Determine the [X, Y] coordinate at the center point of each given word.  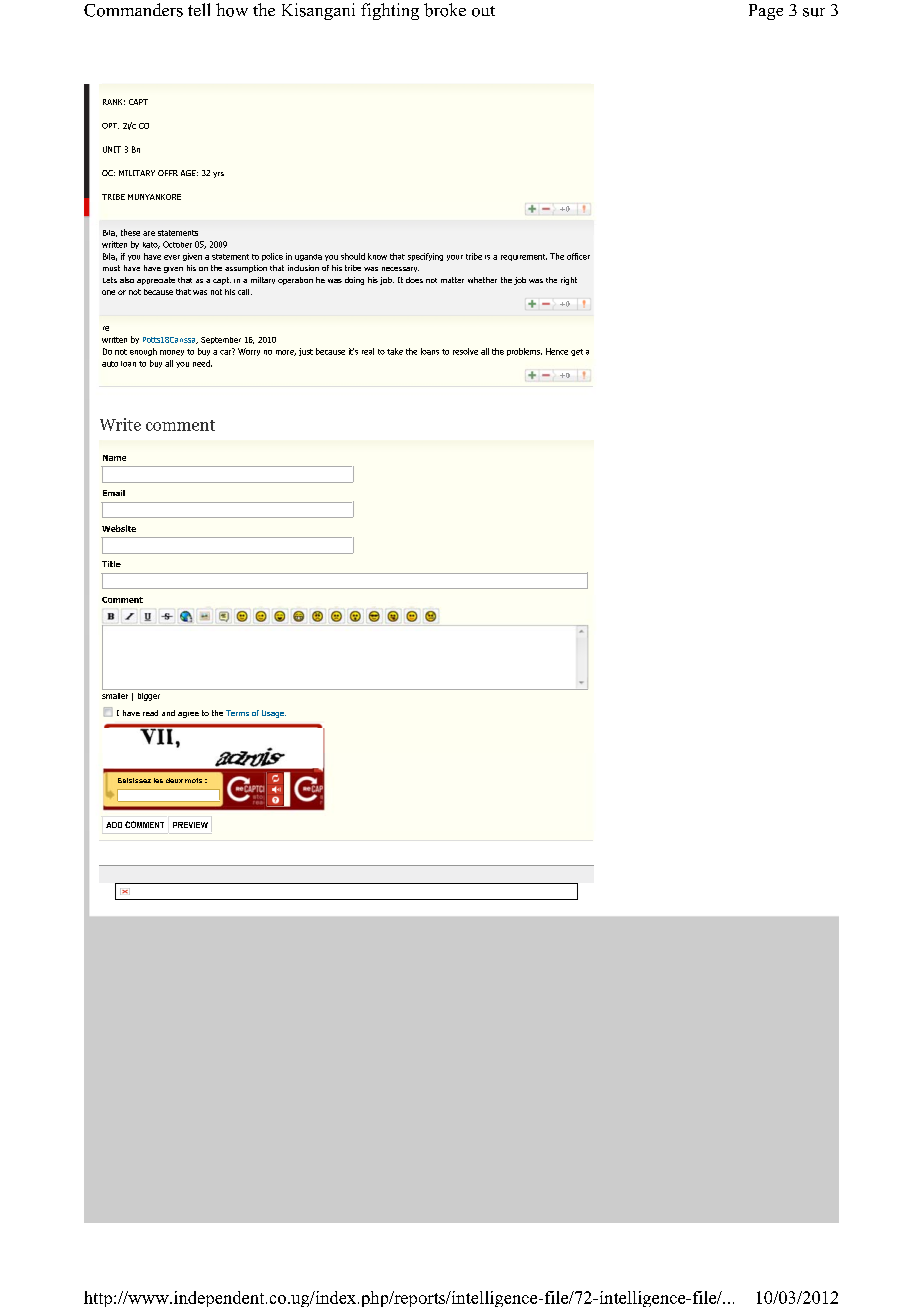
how [232, 10]
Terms [237, 713]
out [483, 11]
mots [193, 780]
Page [766, 12]
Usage [274, 714]
